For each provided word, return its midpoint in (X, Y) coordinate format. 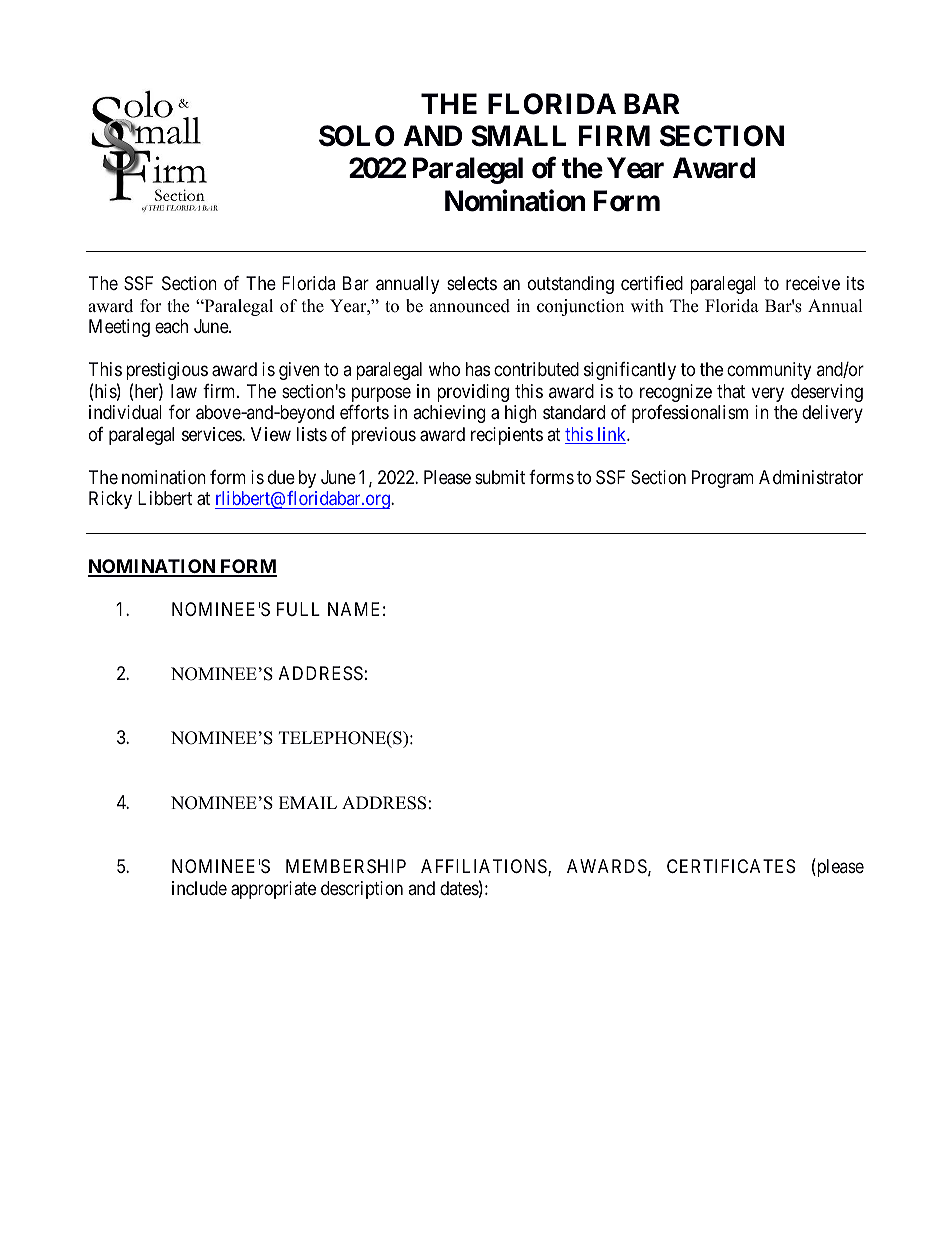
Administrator (811, 477)
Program (723, 479)
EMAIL (308, 802)
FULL (298, 609)
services (212, 434)
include (199, 888)
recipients (507, 436)
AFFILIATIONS (485, 867)
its (855, 283)
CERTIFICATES (731, 866)
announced (470, 306)
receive (813, 283)
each (171, 326)
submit (500, 477)
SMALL (518, 136)
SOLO (357, 136)
